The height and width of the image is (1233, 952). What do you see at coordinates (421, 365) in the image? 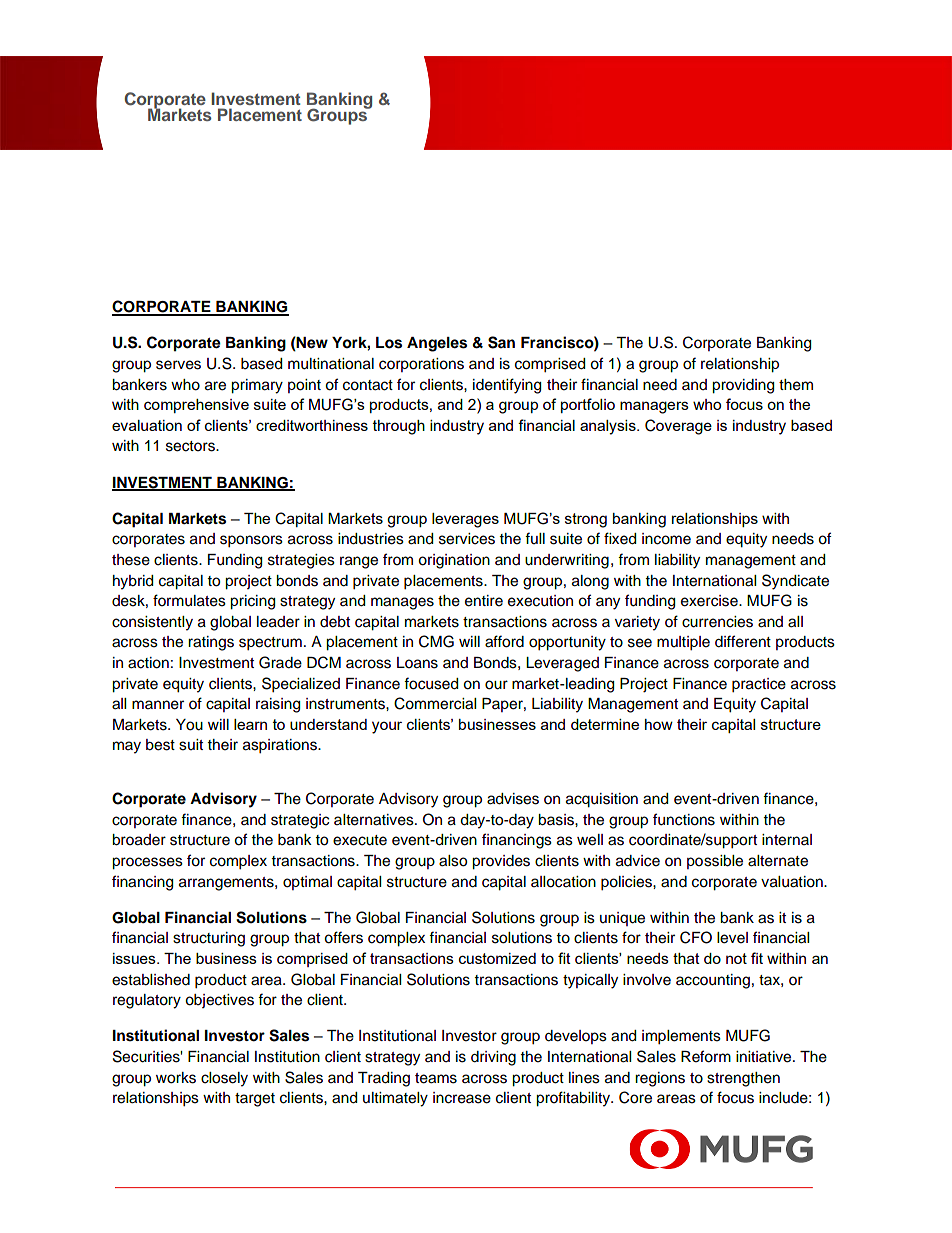
I see `corporations` at bounding box center [421, 365].
